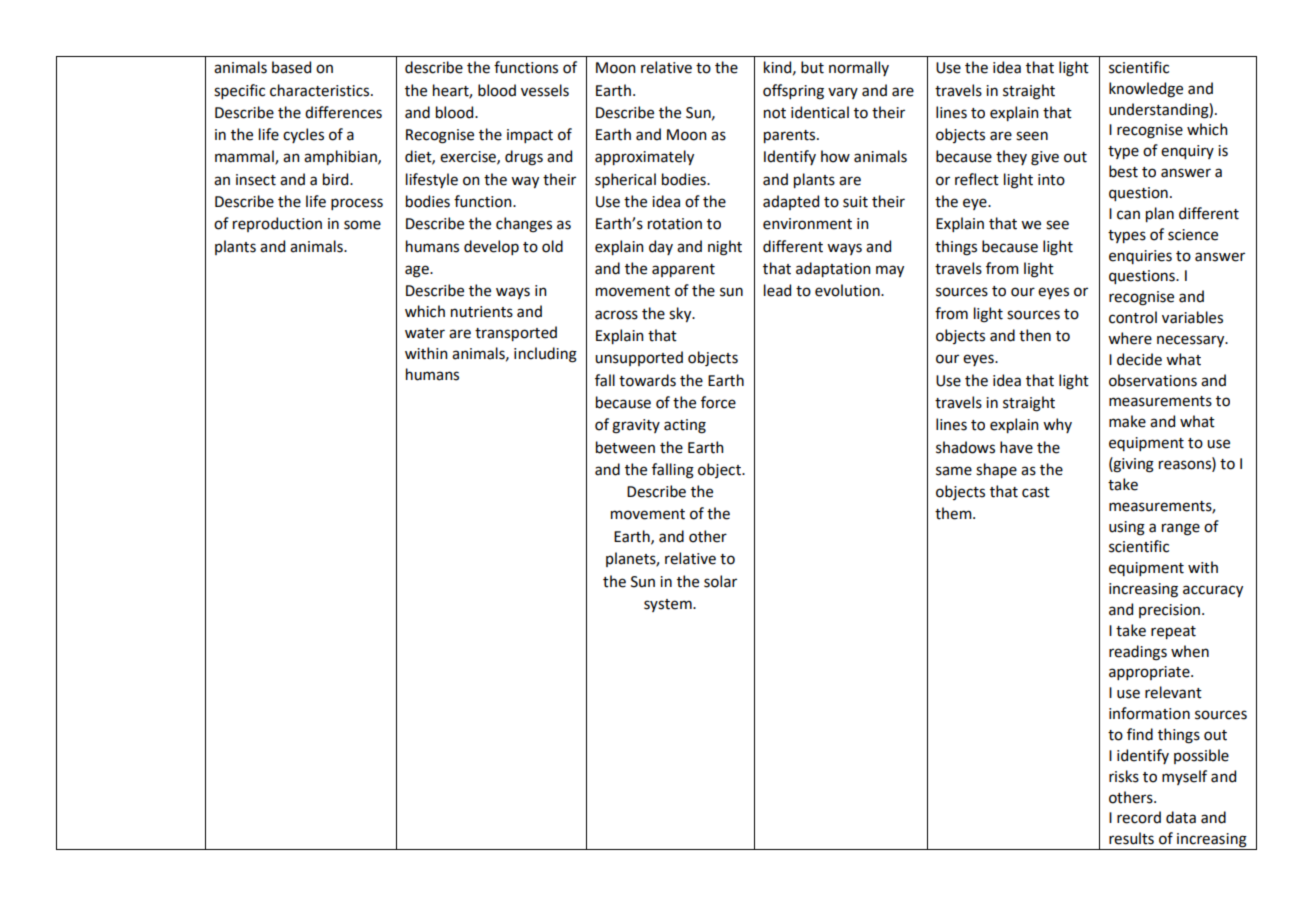 The height and width of the image is (924, 1308). I want to click on using, so click(1127, 528).
